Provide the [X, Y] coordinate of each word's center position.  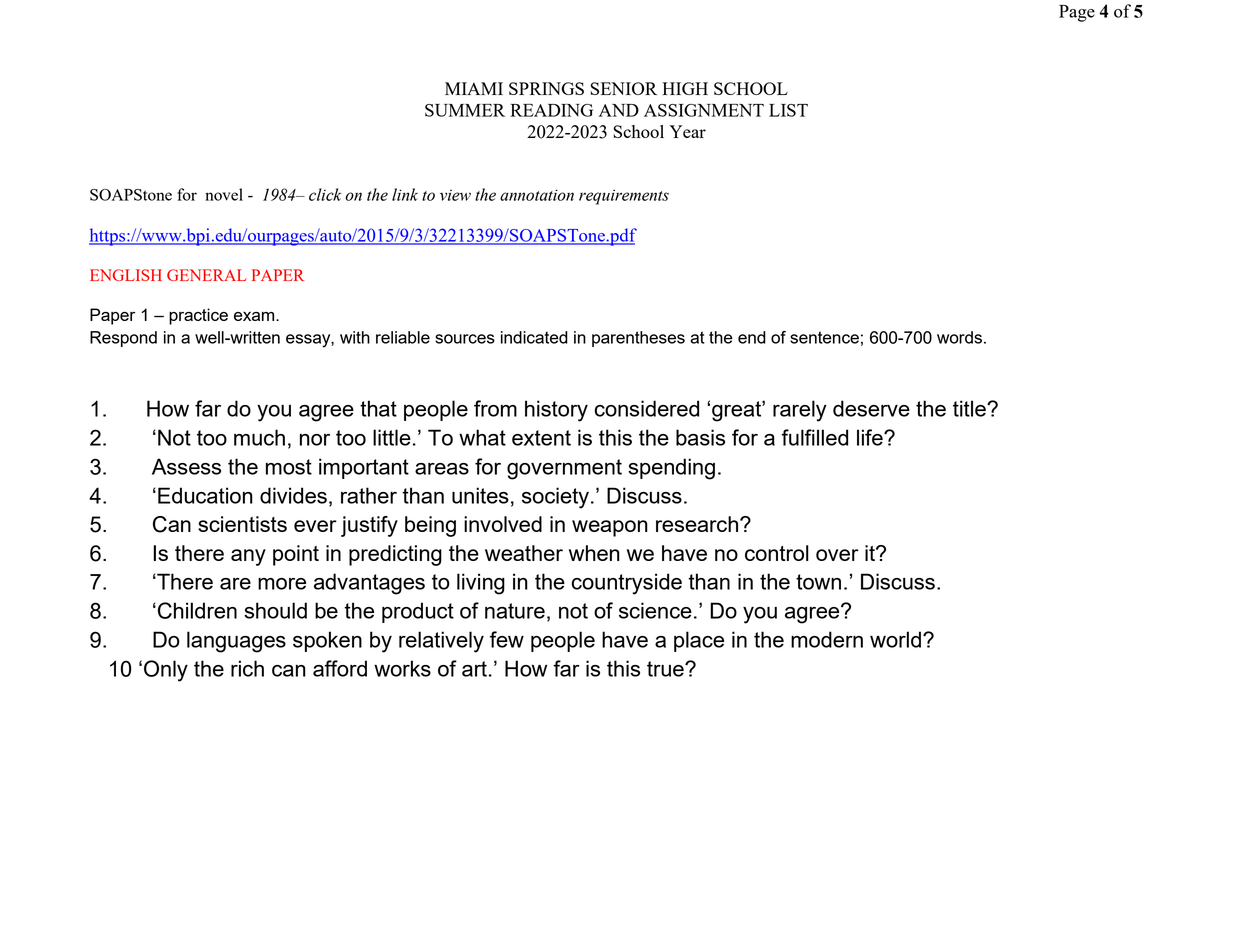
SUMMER [465, 110]
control [777, 553]
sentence [824, 337]
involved [503, 524]
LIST [788, 110]
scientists [242, 524]
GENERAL [206, 275]
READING [551, 110]
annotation [537, 195]
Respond [123, 339]
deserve [871, 408]
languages [236, 642]
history [556, 411]
